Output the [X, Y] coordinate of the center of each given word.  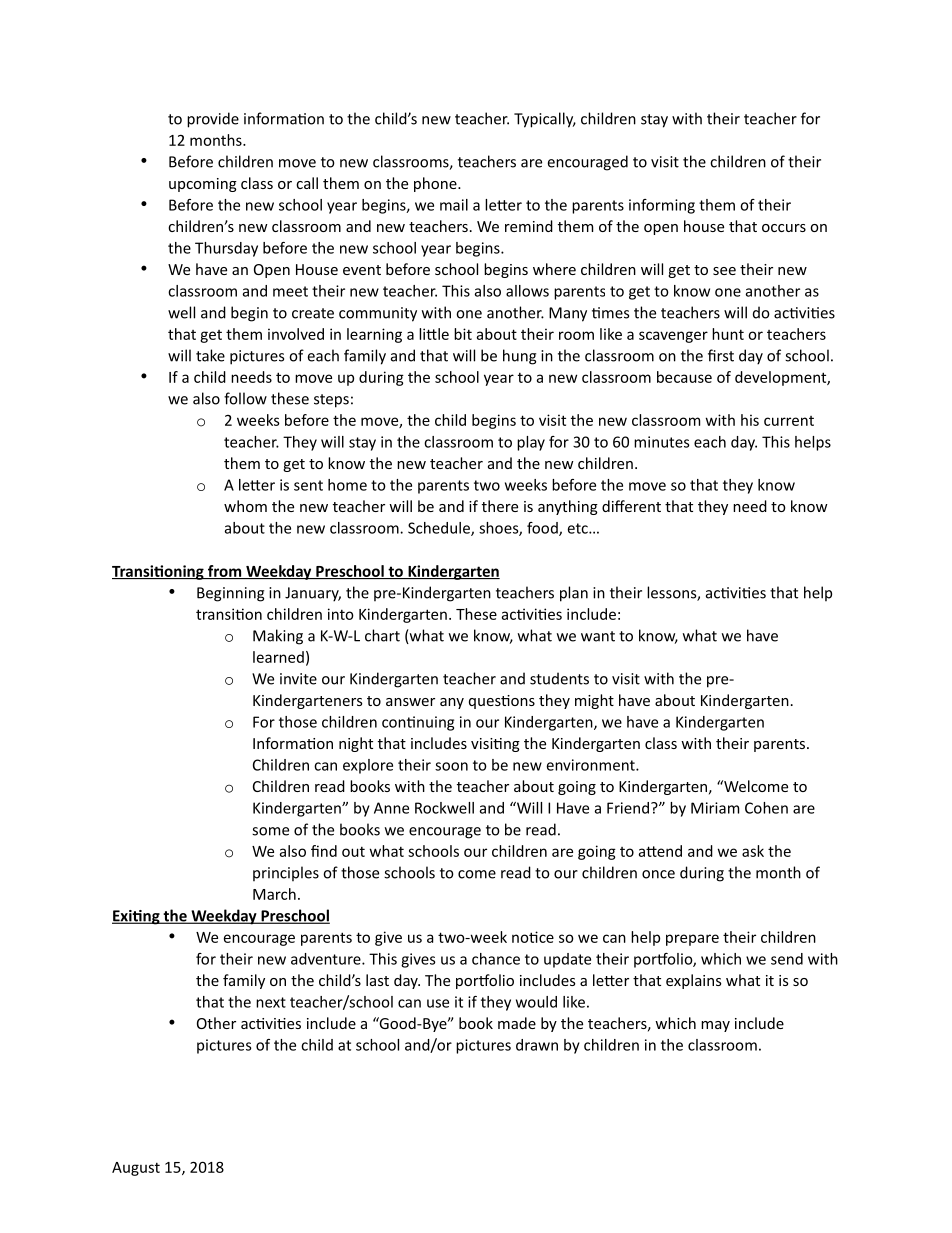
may [715, 1026]
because [684, 377]
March [274, 894]
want [598, 636]
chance [496, 959]
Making [278, 637]
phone [436, 184]
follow [245, 398]
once [658, 874]
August [136, 1169]
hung [519, 357]
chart [382, 635]
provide [213, 120]
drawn [537, 1045]
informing [662, 206]
